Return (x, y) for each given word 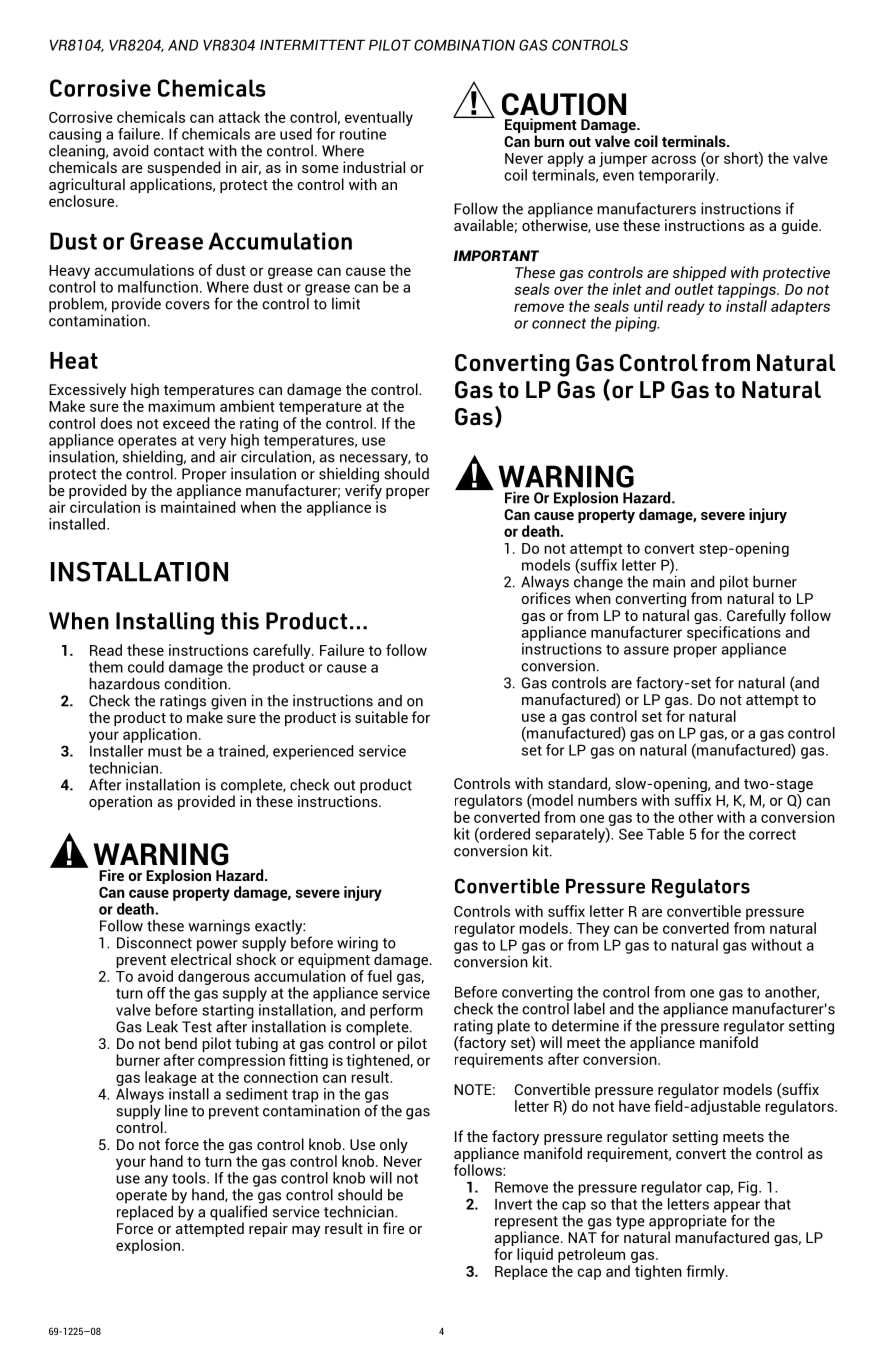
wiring (357, 944)
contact (179, 151)
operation (120, 802)
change (598, 583)
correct (772, 834)
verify (363, 492)
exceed (186, 423)
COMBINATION (464, 45)
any (156, 1181)
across (674, 159)
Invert (513, 1204)
